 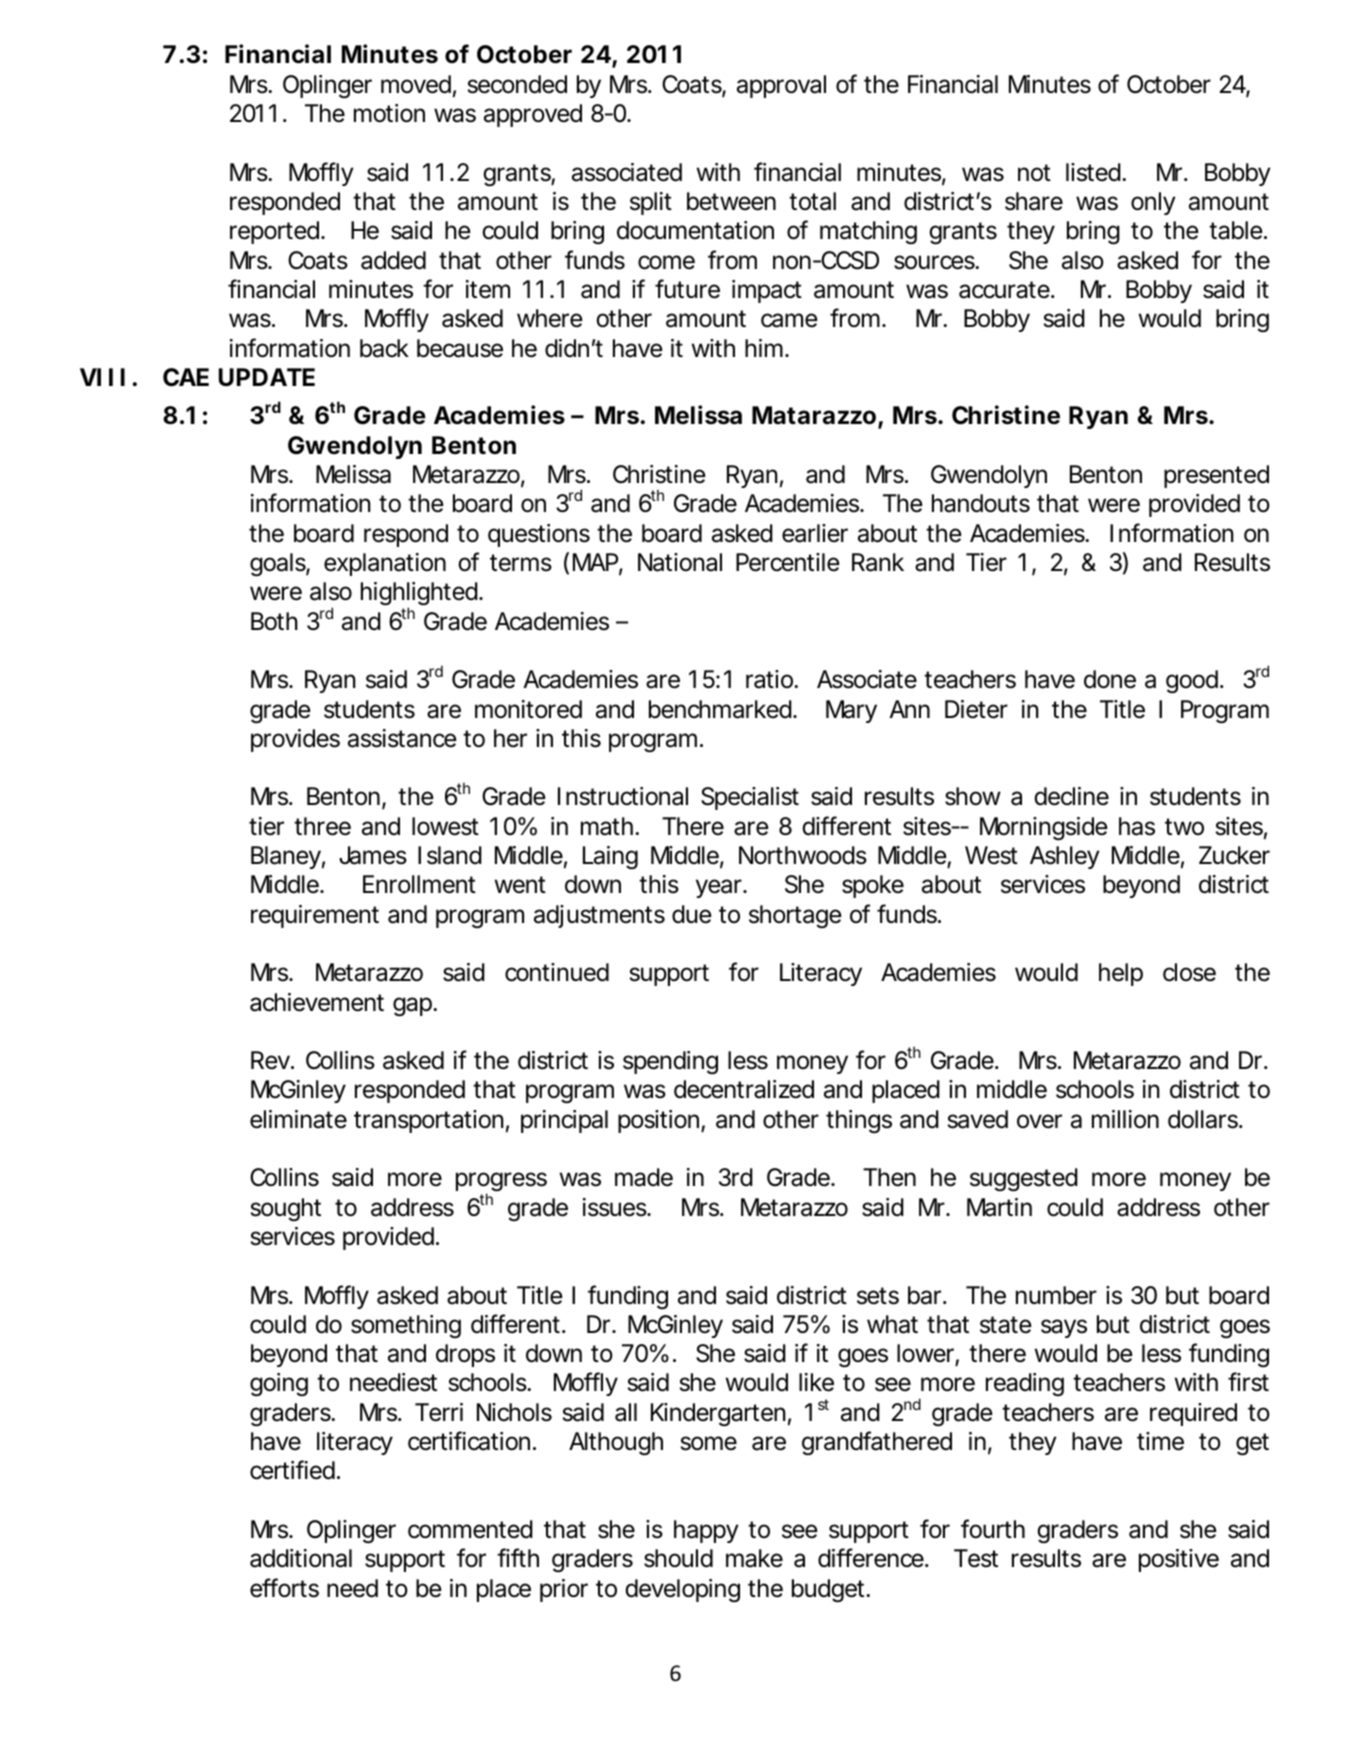 I want to click on three, so click(x=322, y=826).
